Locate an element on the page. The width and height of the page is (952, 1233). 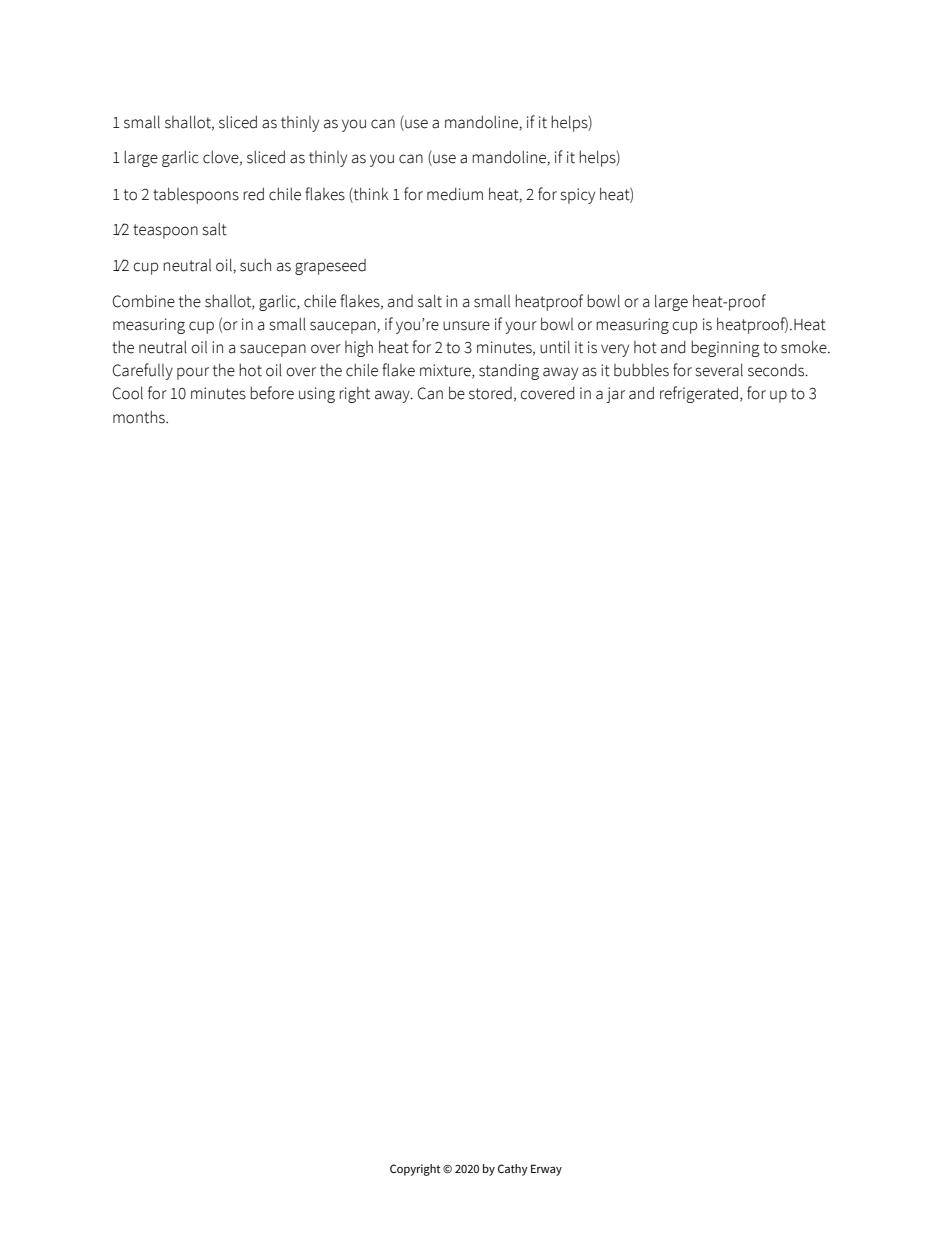
jar is located at coordinates (615, 395).
